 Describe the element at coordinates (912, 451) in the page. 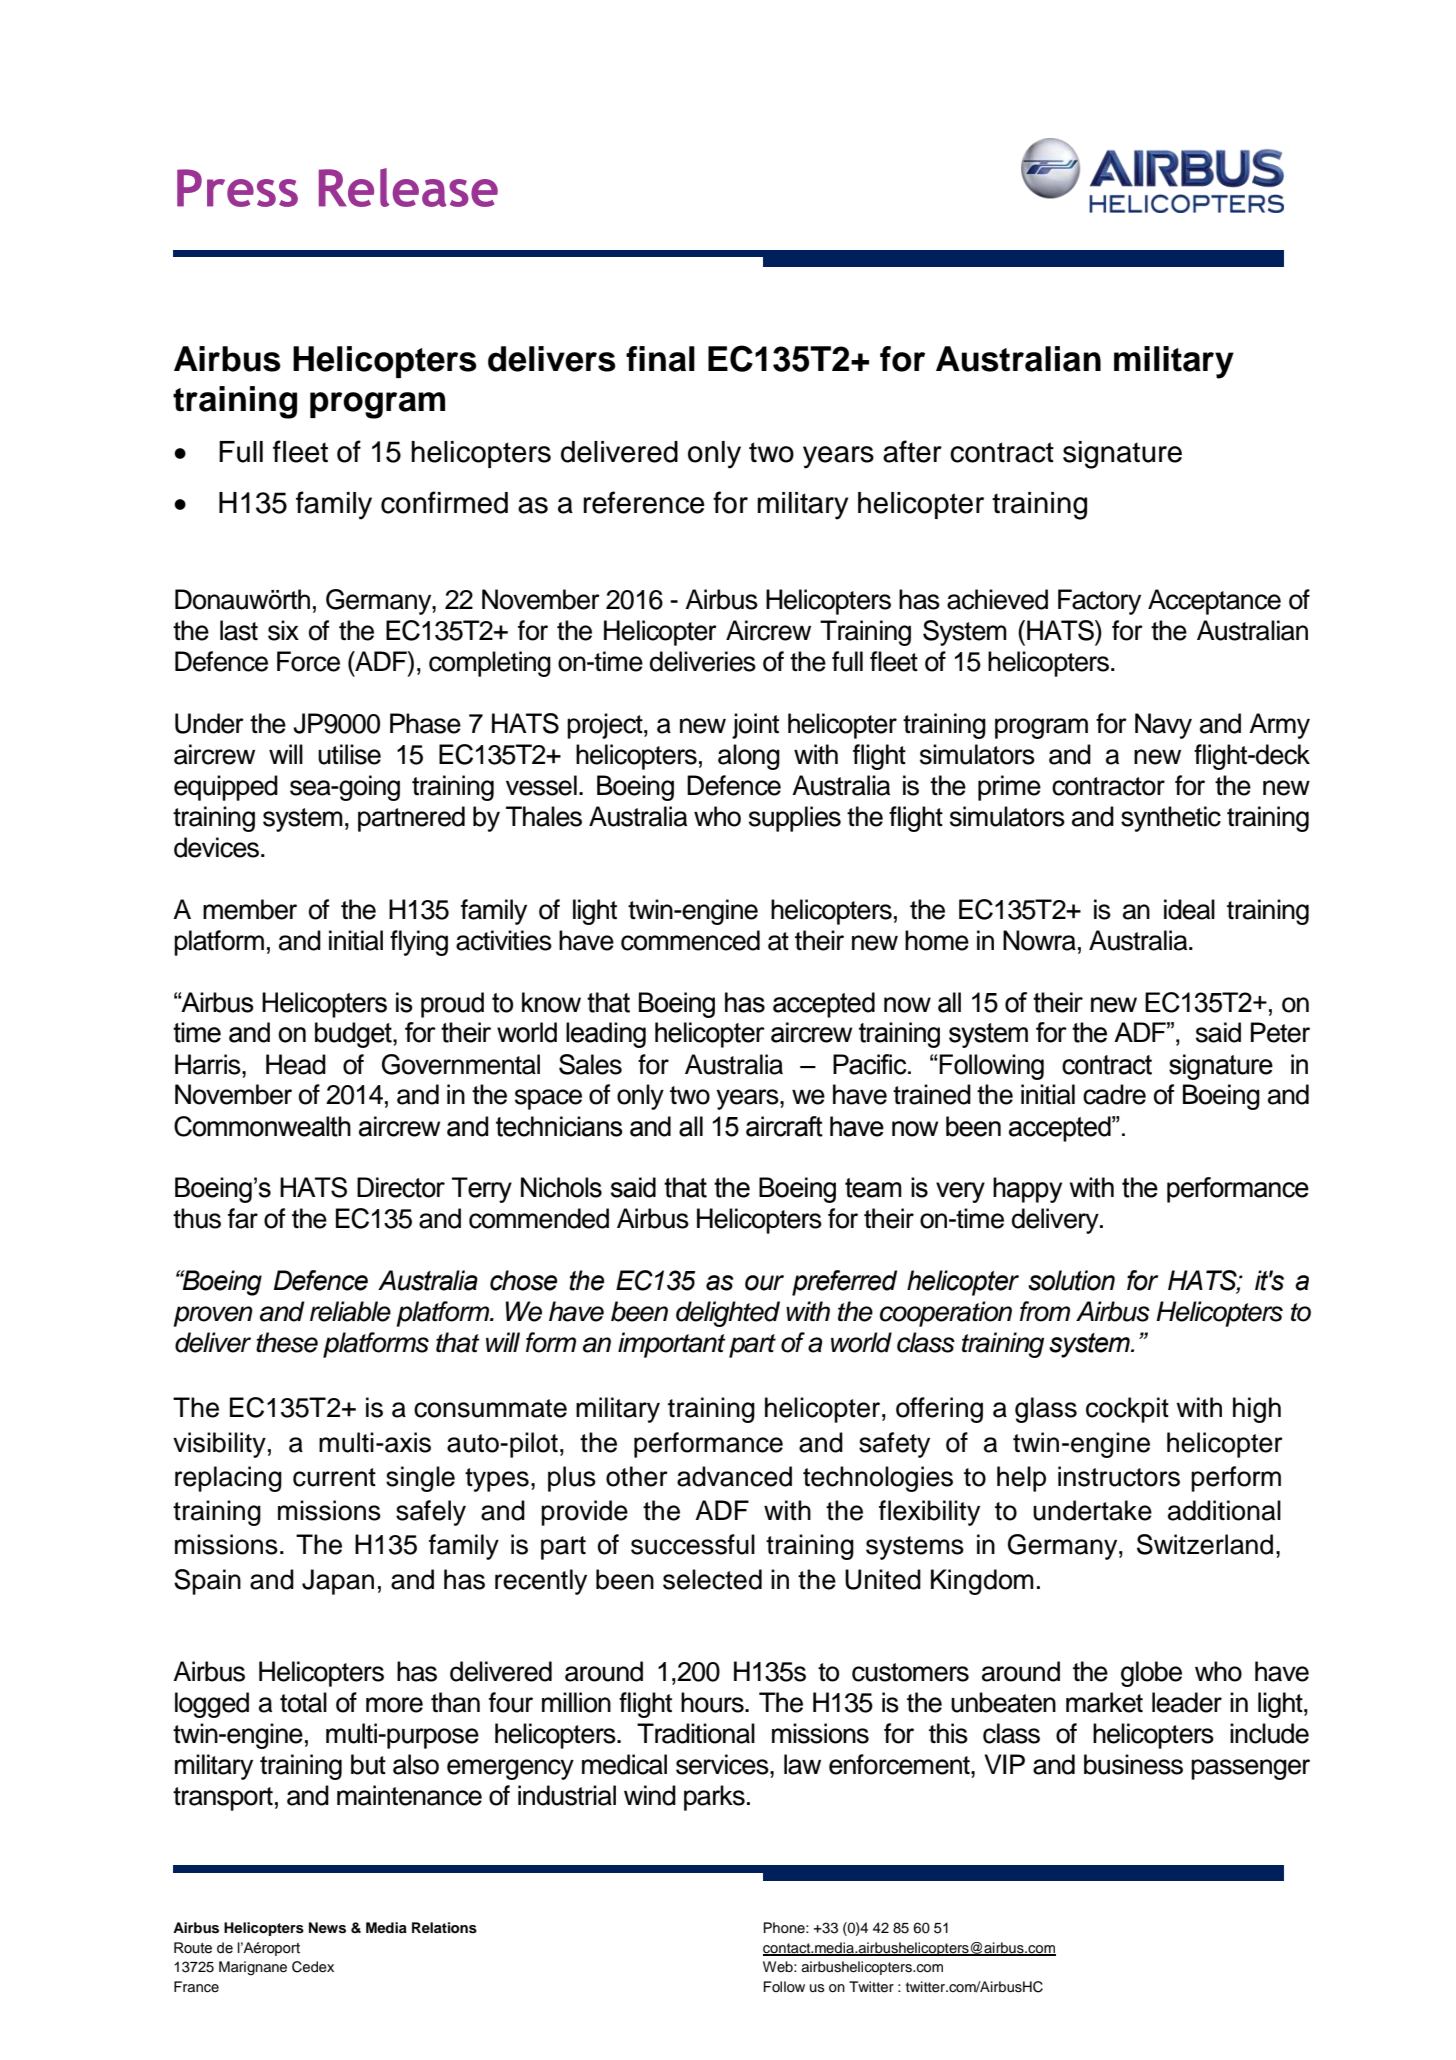

I see `after` at that location.
